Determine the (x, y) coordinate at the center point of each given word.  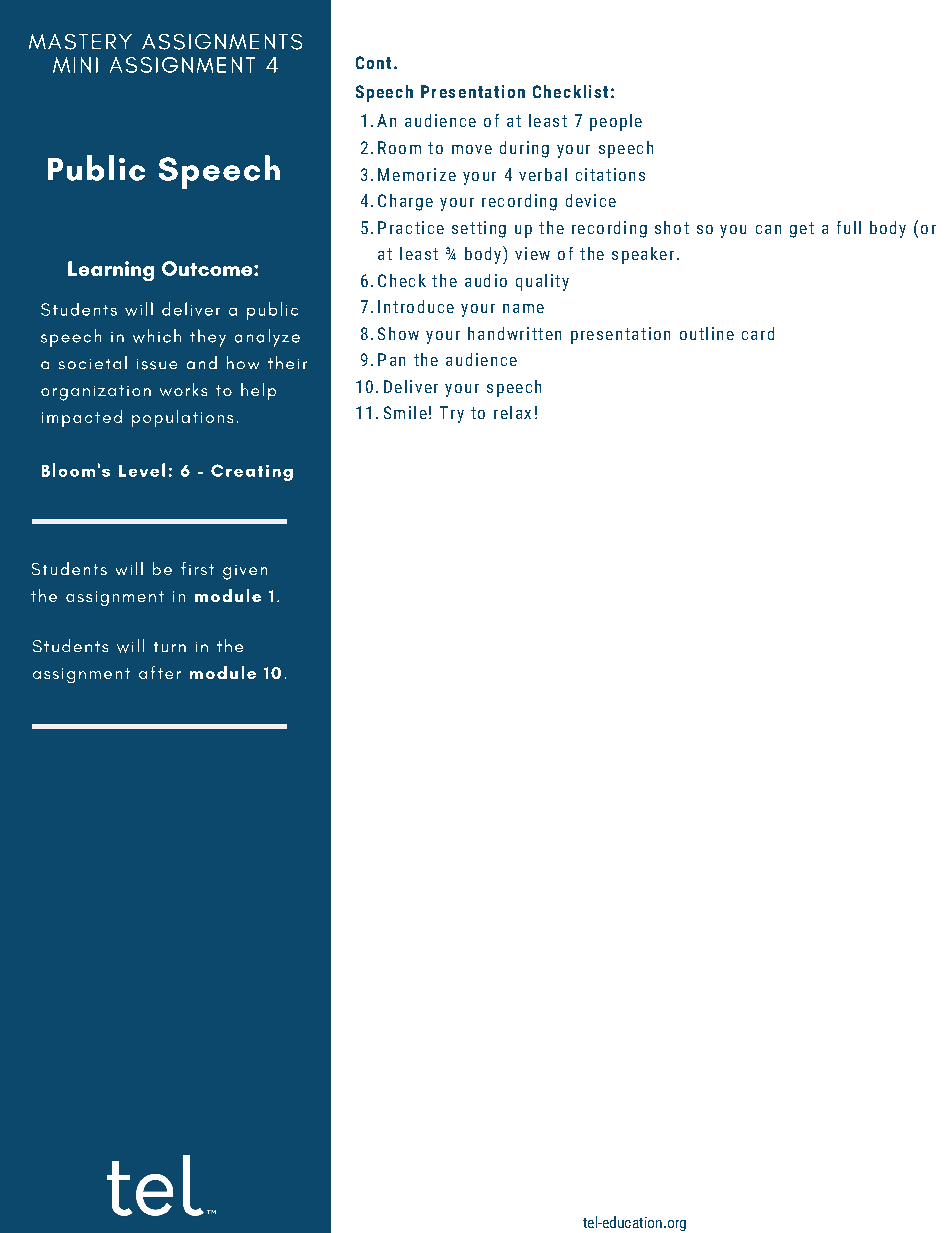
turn (170, 647)
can (768, 229)
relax (512, 412)
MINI (75, 65)
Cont (373, 62)
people (616, 122)
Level (142, 470)
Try (452, 414)
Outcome (208, 268)
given (245, 572)
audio (486, 280)
